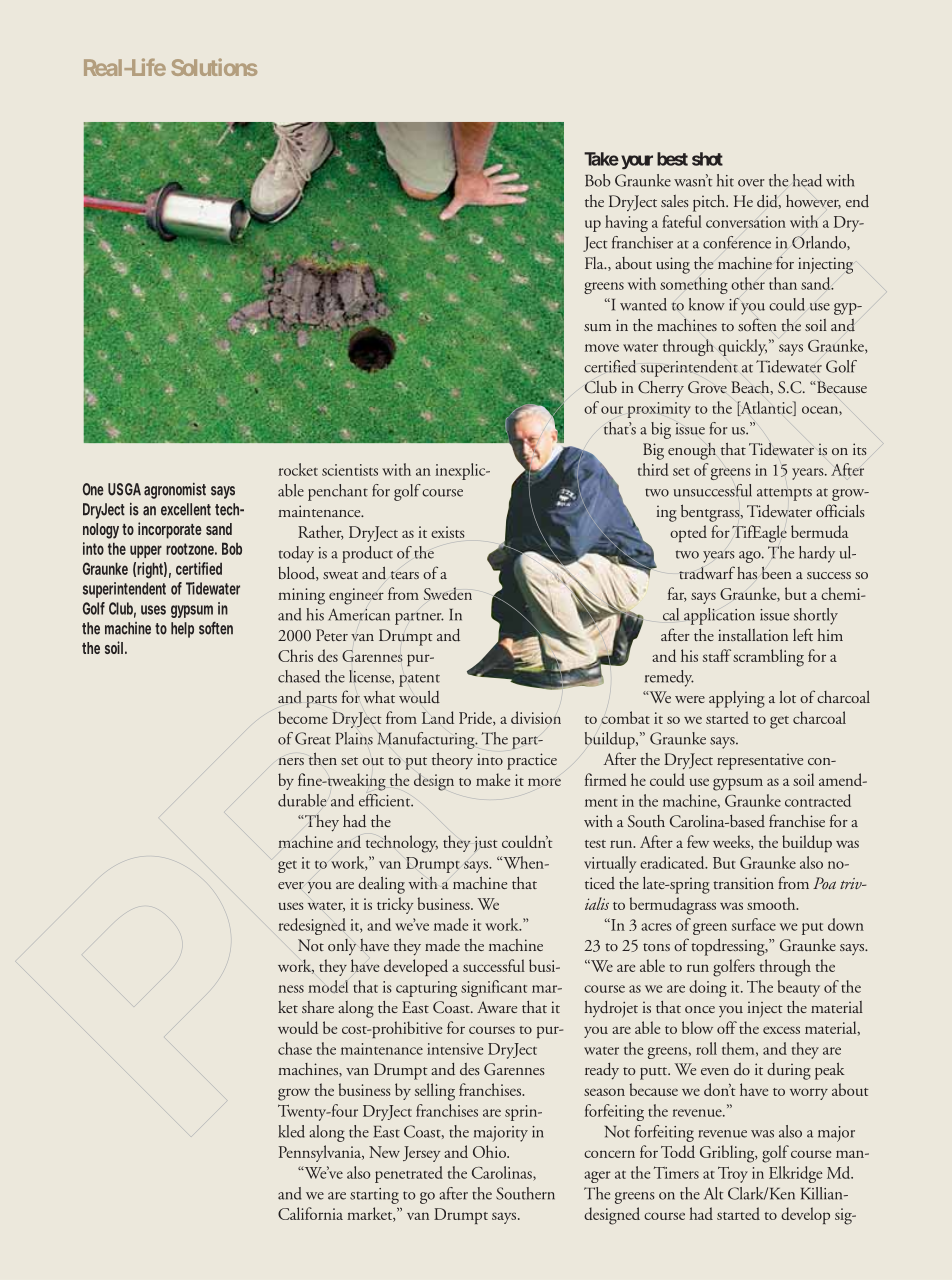  I want to click on having, so click(626, 223).
